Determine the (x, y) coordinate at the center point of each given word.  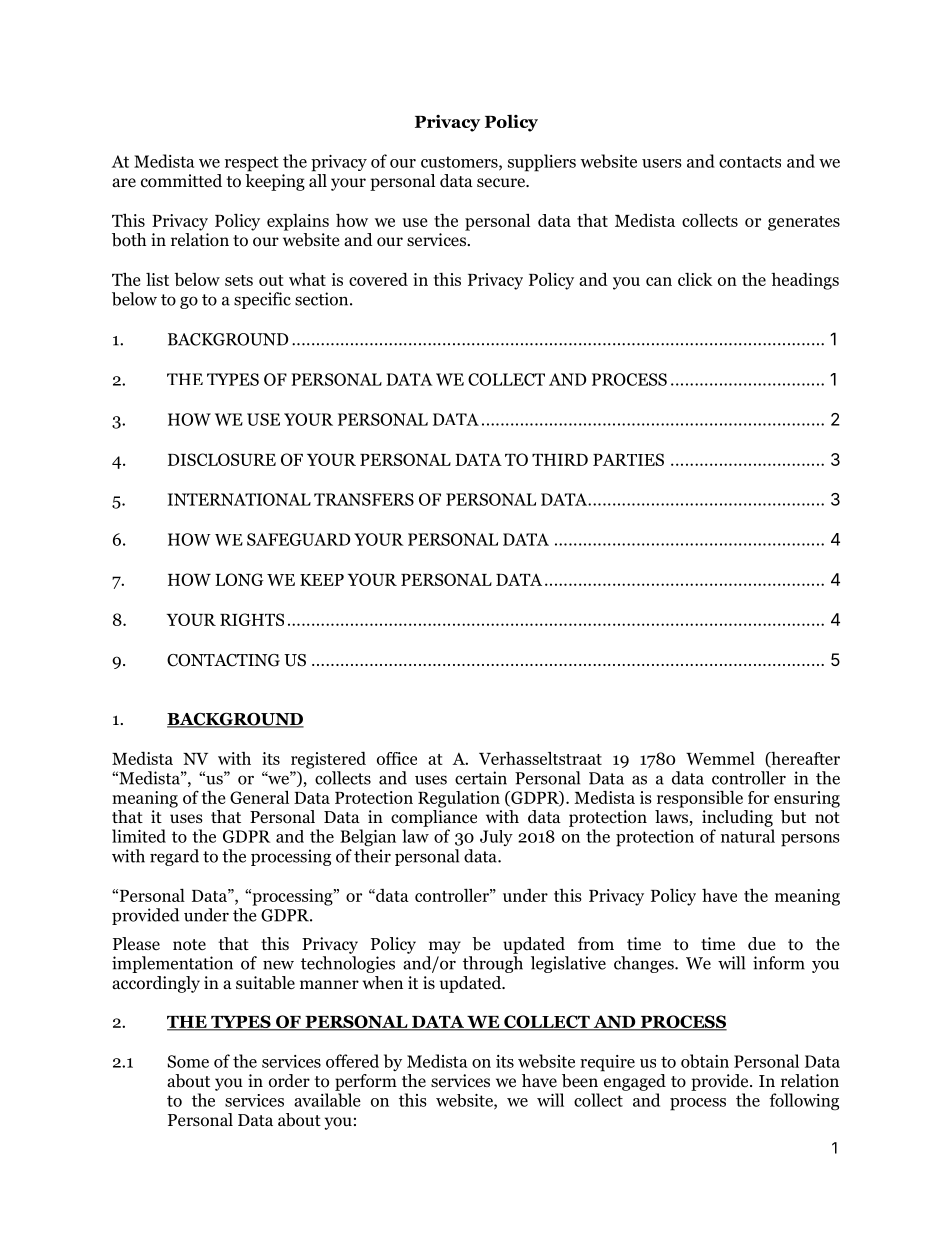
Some (188, 1061)
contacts (750, 162)
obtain (705, 1061)
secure (502, 183)
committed (181, 181)
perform (366, 1082)
